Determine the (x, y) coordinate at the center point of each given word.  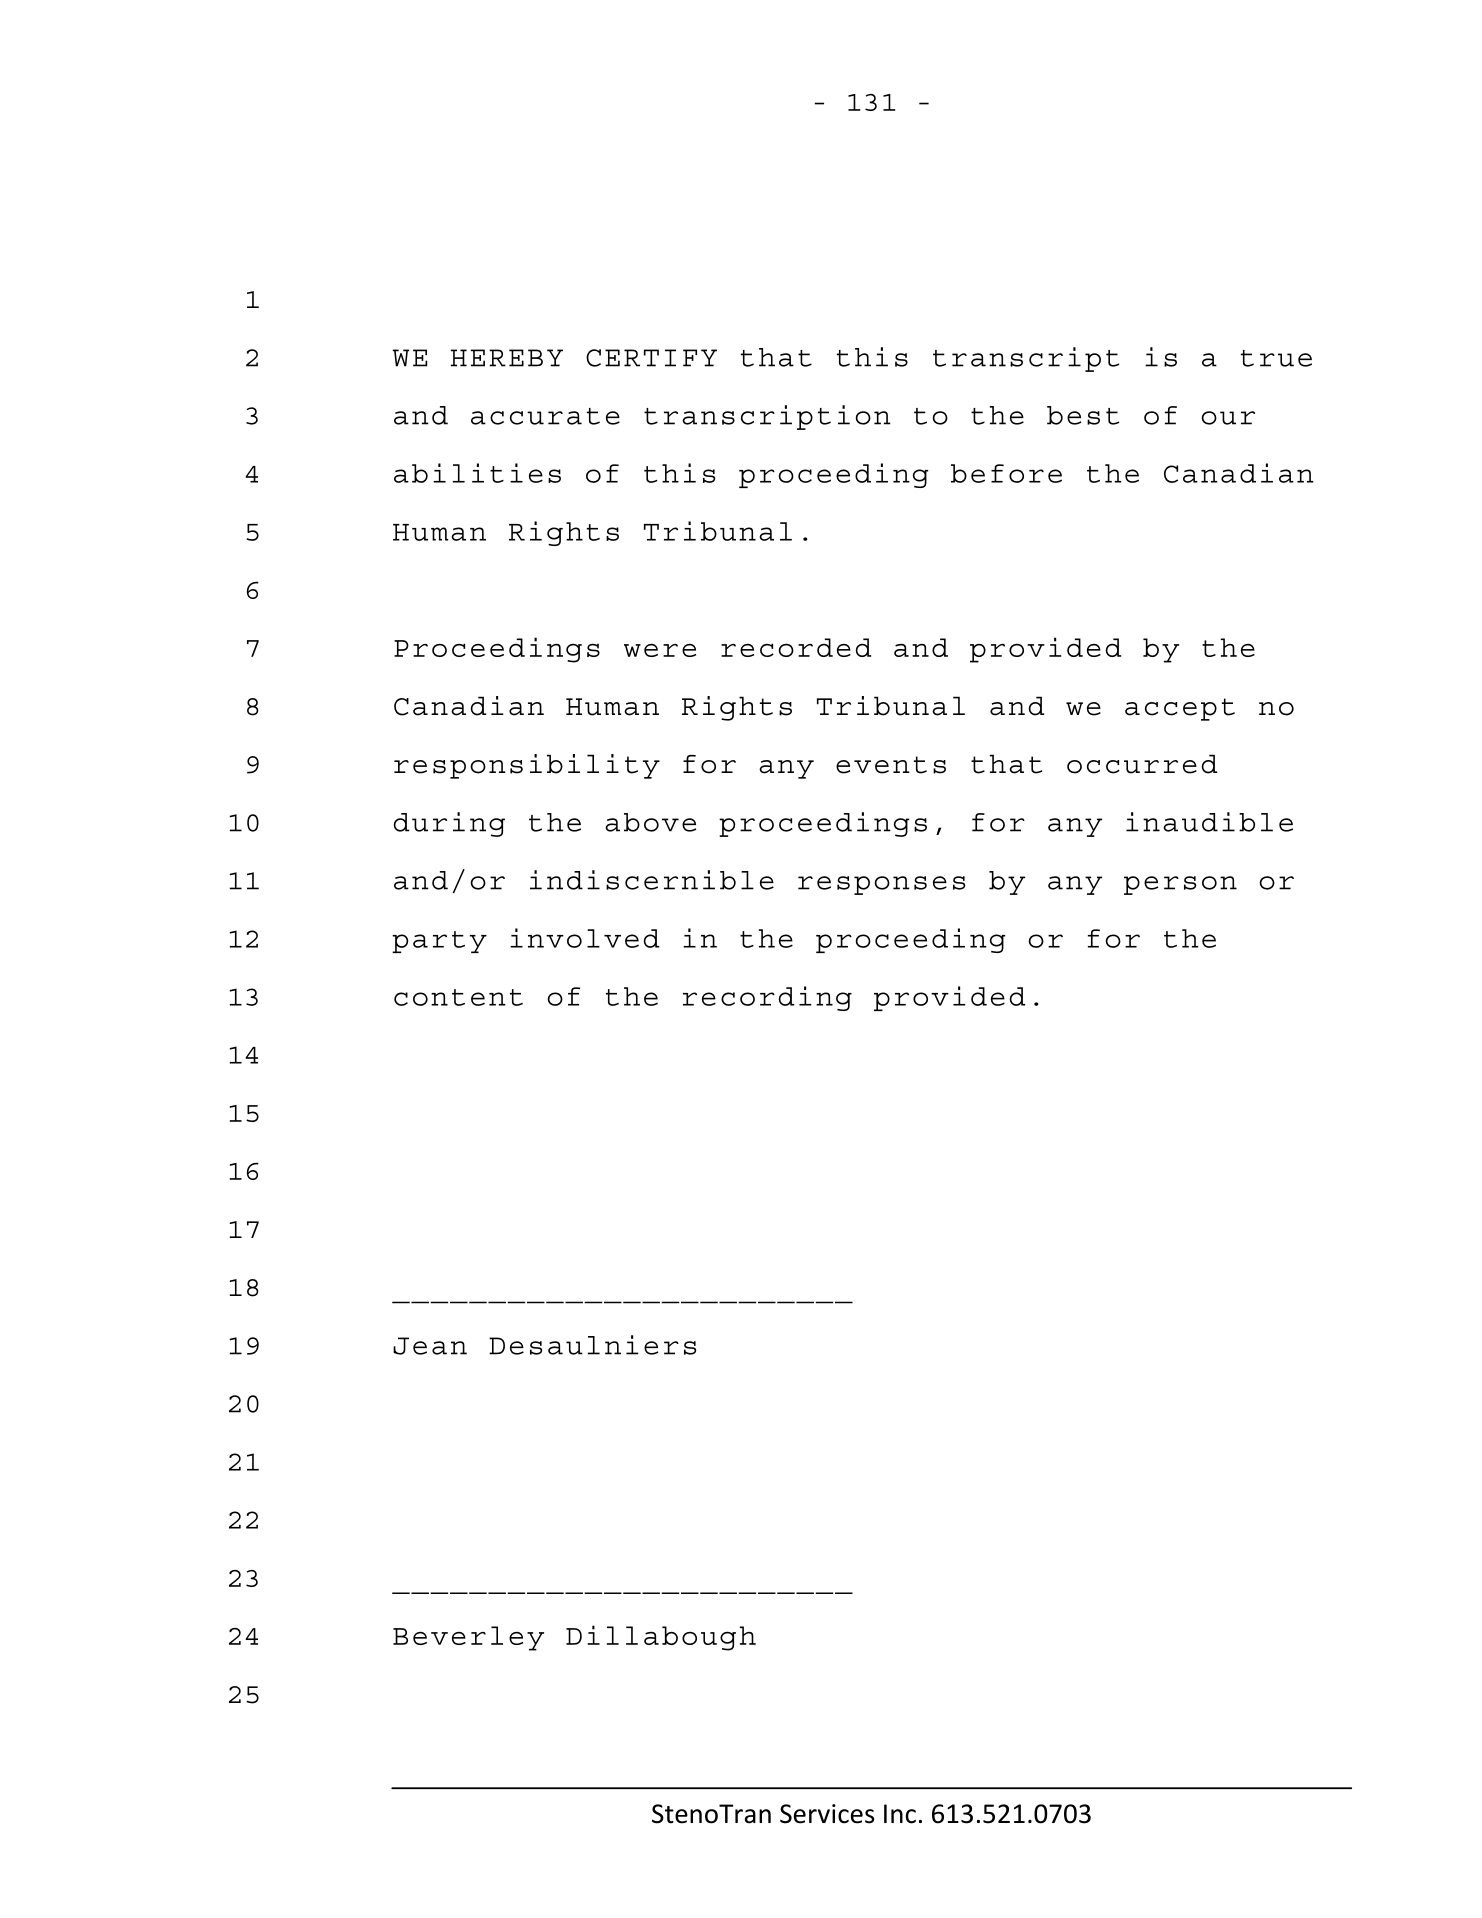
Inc (900, 1814)
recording (767, 998)
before (1006, 473)
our (1228, 418)
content (458, 997)
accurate (545, 416)
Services (827, 1814)
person (1180, 885)
